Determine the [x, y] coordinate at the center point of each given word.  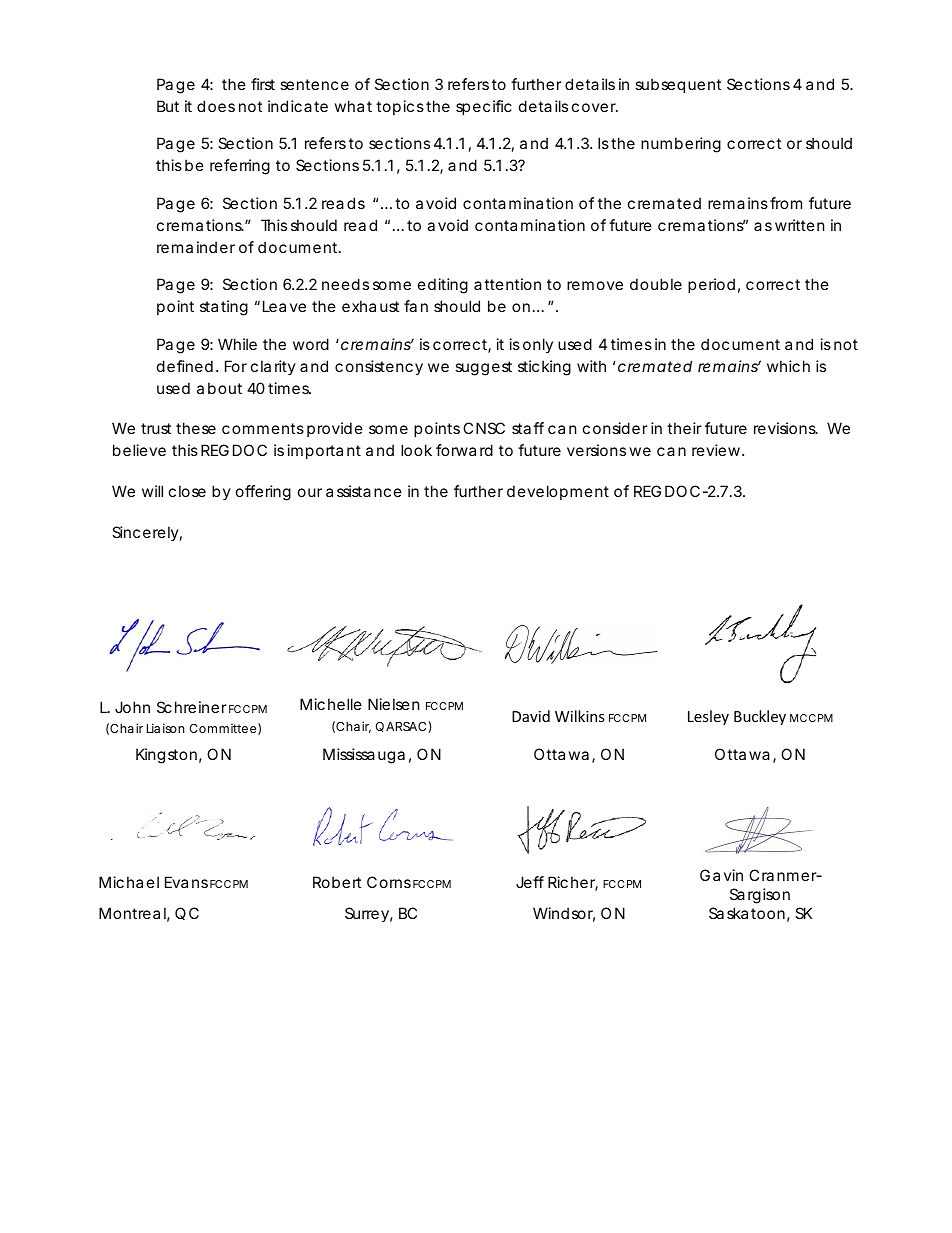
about [219, 388]
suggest [483, 368]
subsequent [678, 85]
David [531, 716]
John [132, 707]
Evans [186, 882]
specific [484, 107]
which [788, 366]
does [216, 106]
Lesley [708, 717]
